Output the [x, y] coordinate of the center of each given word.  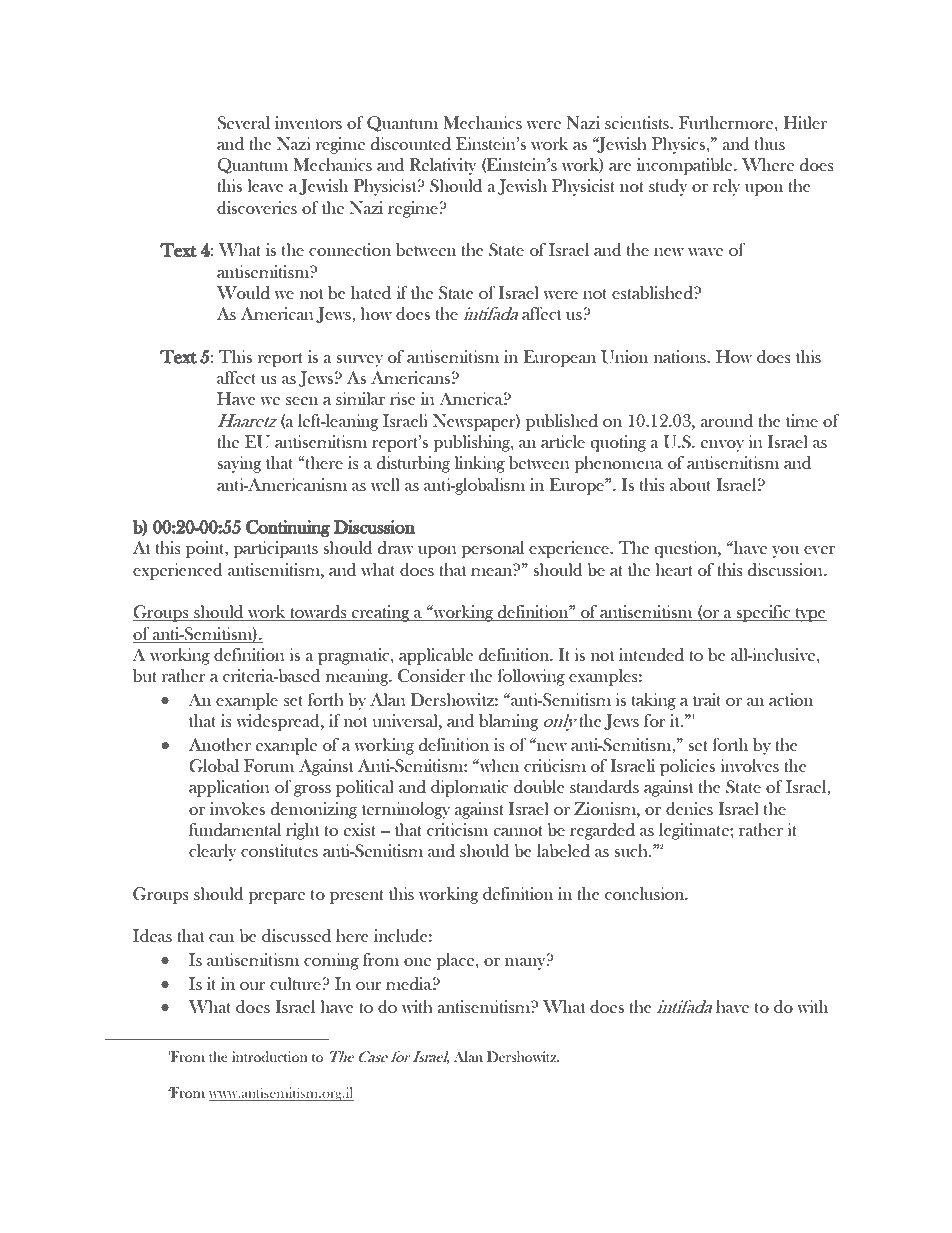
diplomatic [470, 788]
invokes [237, 808]
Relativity [442, 166]
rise [403, 398]
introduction [270, 1056]
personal [493, 549]
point [206, 549]
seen [302, 401]
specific [764, 613]
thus [770, 143]
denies [689, 809]
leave [266, 185]
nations [681, 356]
